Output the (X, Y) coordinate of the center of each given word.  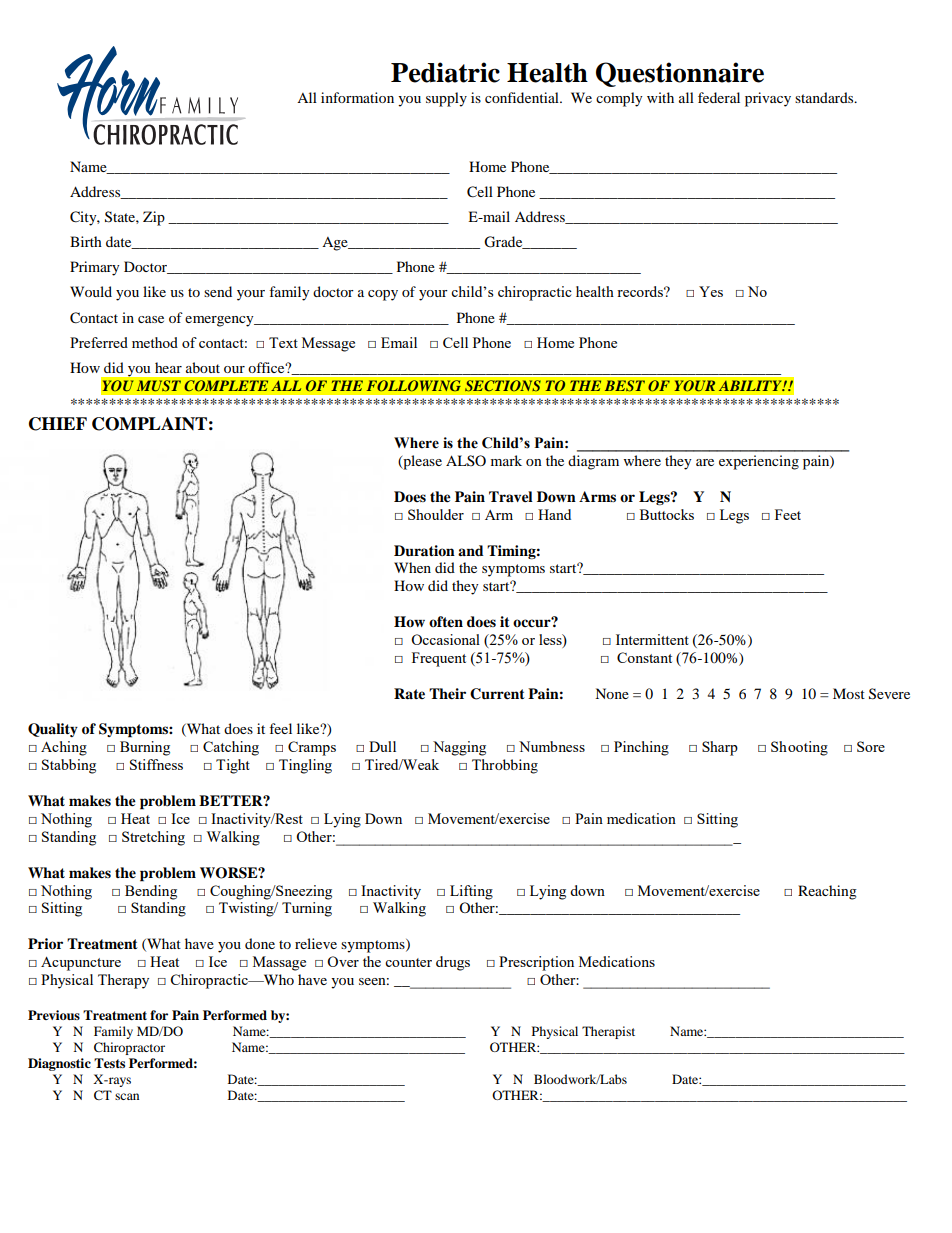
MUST (158, 386)
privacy (768, 99)
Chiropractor (129, 1048)
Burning (145, 748)
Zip (154, 218)
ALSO (466, 460)
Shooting (799, 748)
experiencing (759, 462)
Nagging (459, 748)
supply (446, 99)
